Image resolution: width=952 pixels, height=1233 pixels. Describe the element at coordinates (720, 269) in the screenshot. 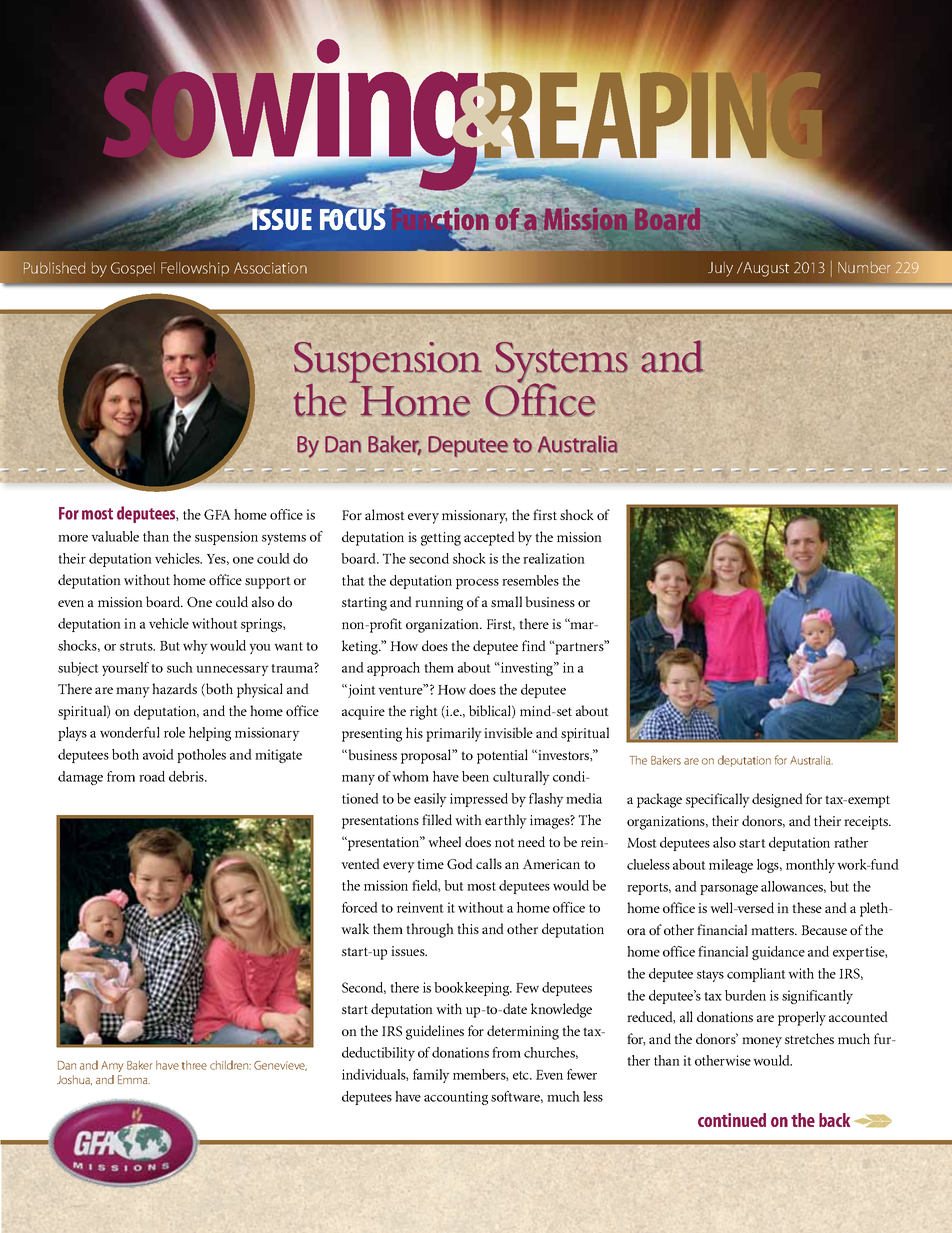

I see `July` at that location.
